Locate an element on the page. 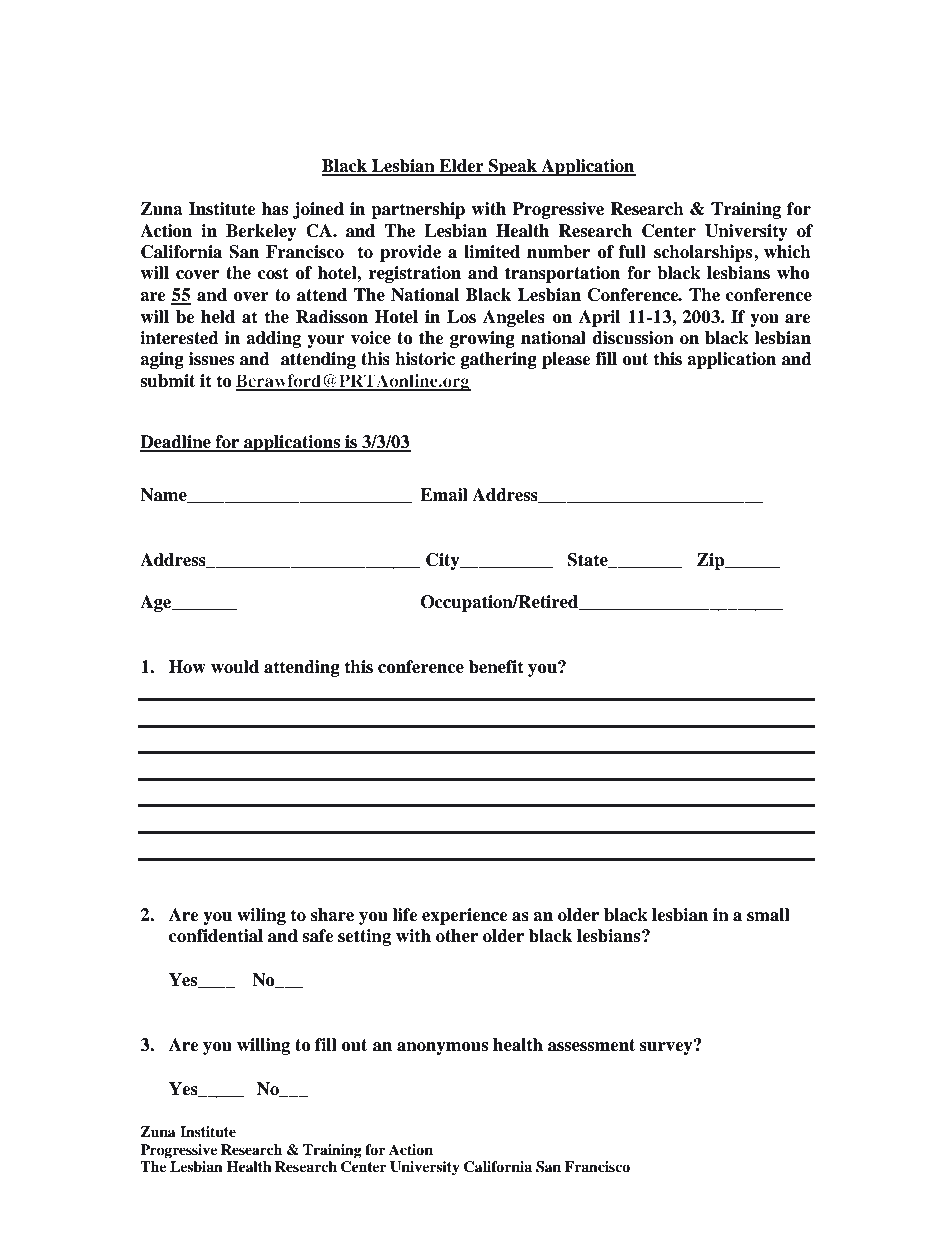  Elder is located at coordinates (461, 167).
